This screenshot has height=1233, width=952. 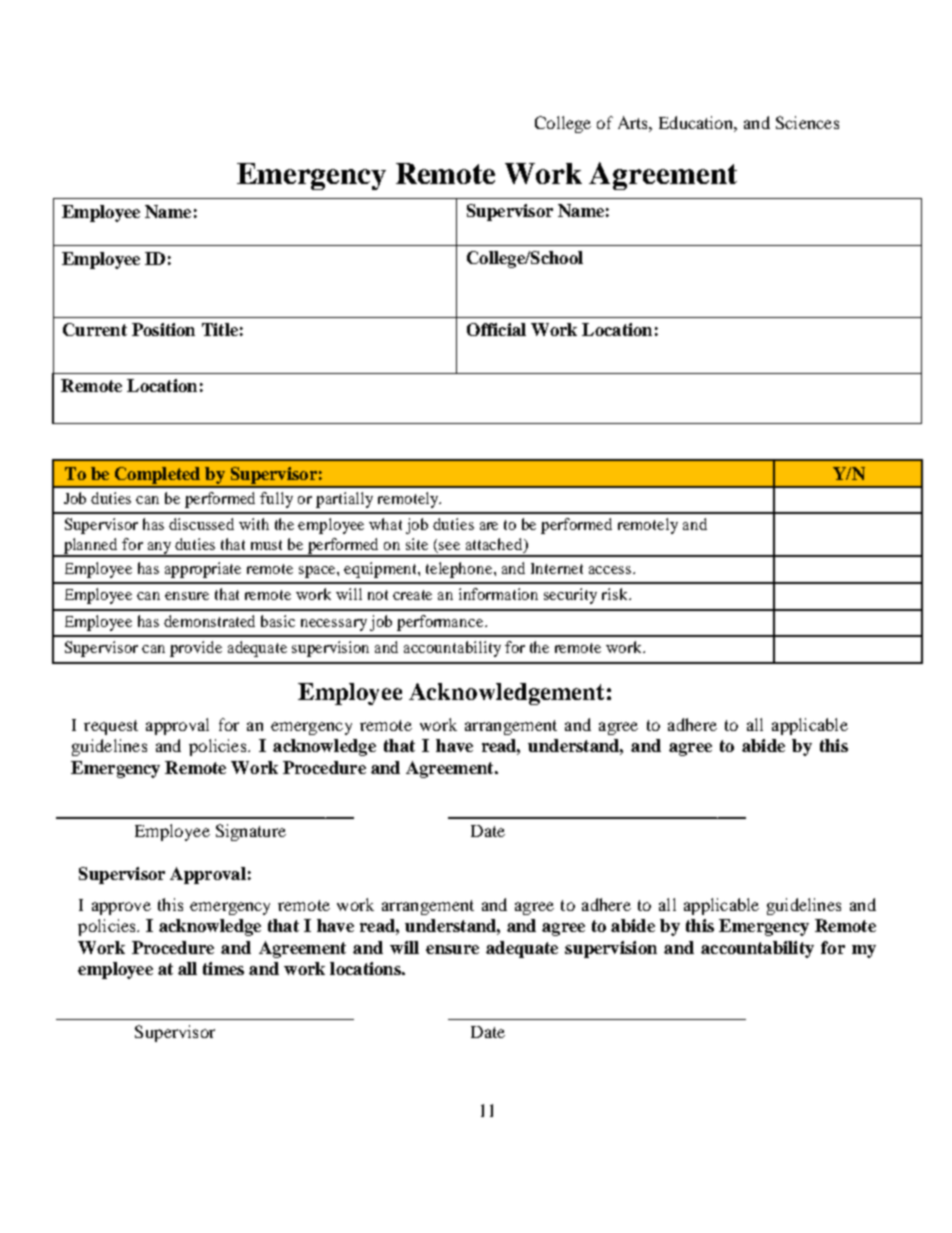 I want to click on Position, so click(x=163, y=329).
